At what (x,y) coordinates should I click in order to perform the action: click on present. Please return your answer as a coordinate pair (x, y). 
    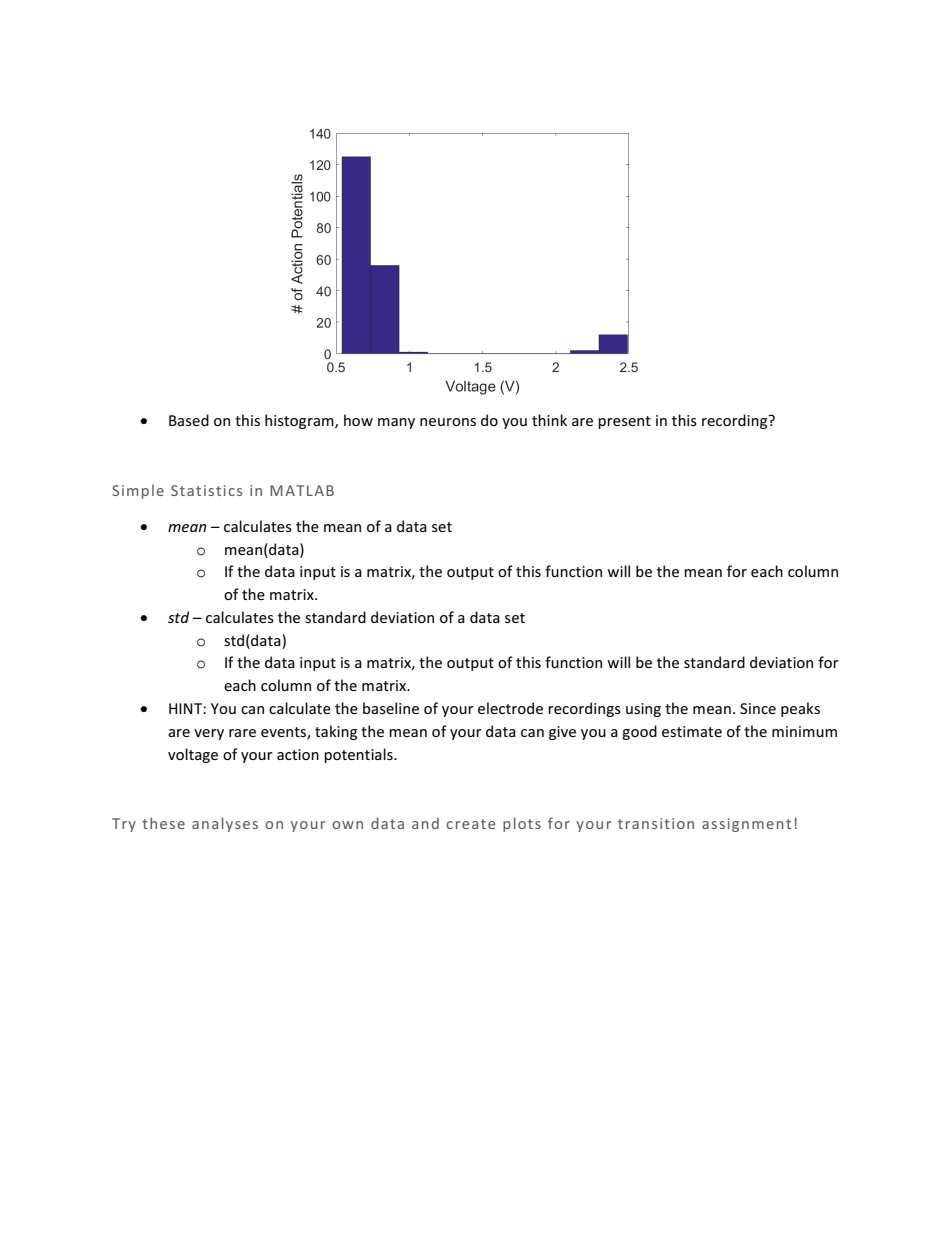
    Looking at the image, I should click on (624, 422).
